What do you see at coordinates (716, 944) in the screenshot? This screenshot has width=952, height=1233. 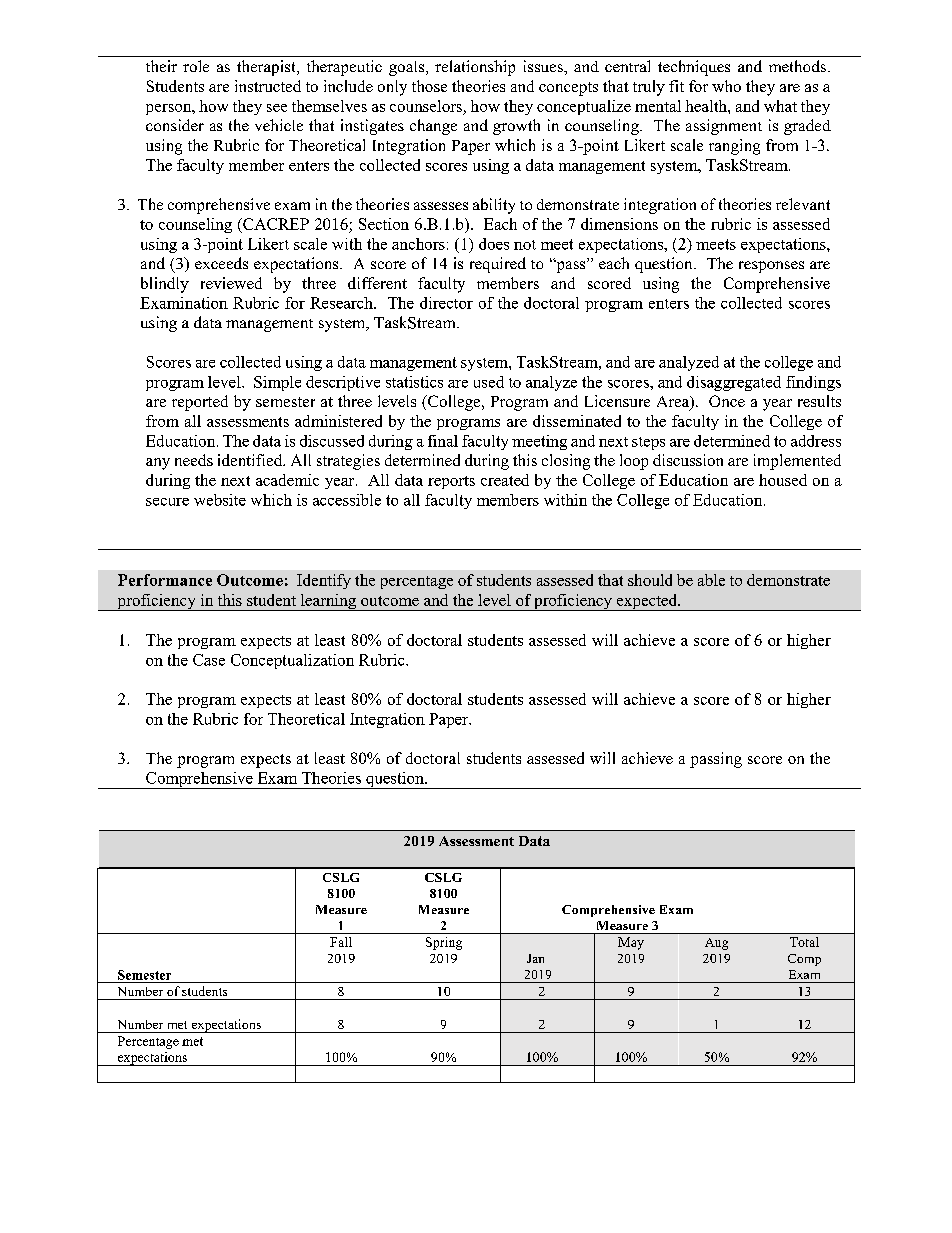 I see `Aug` at bounding box center [716, 944].
